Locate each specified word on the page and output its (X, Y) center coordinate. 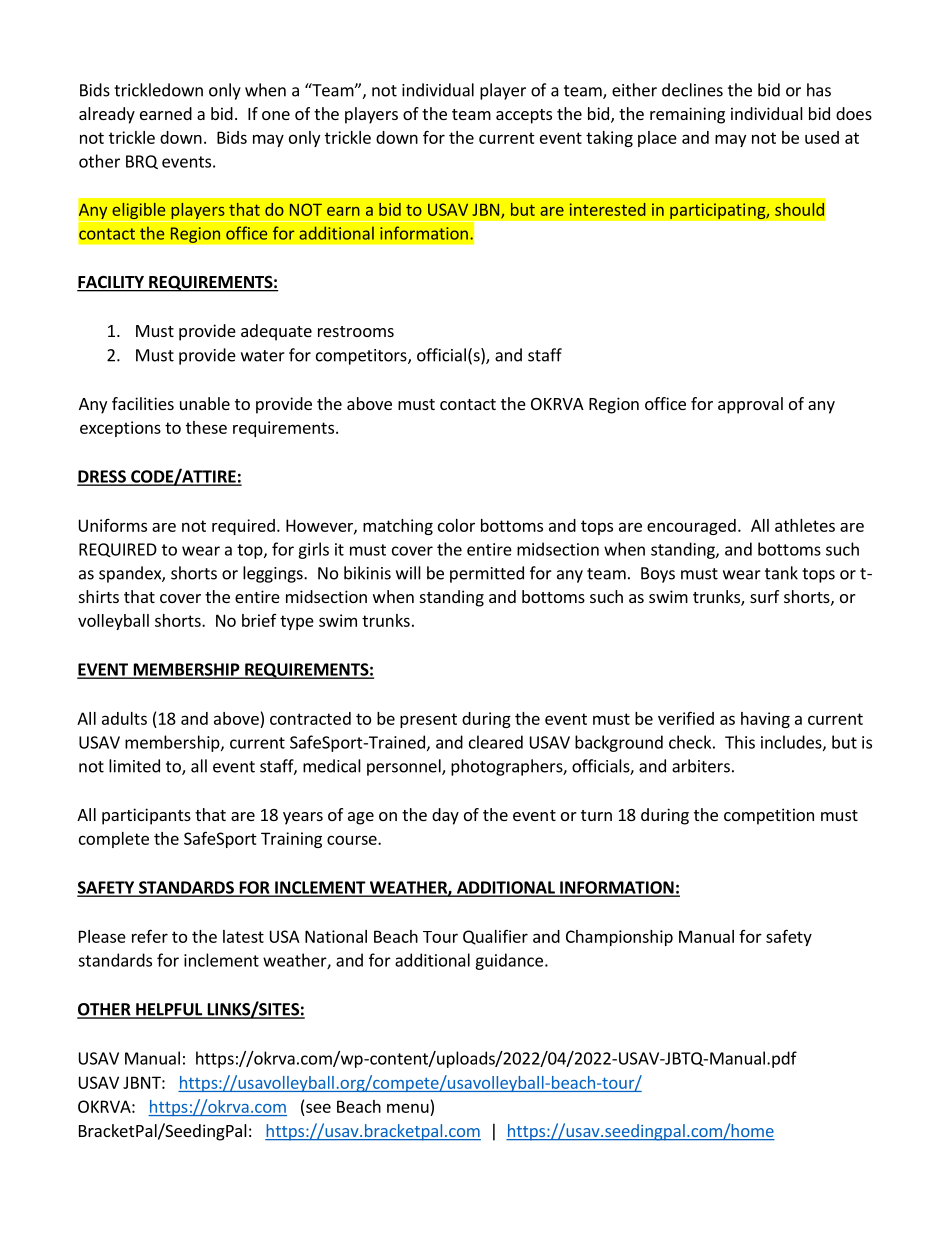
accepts (524, 116)
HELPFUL (169, 1010)
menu (408, 1108)
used (822, 137)
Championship (619, 938)
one (276, 115)
